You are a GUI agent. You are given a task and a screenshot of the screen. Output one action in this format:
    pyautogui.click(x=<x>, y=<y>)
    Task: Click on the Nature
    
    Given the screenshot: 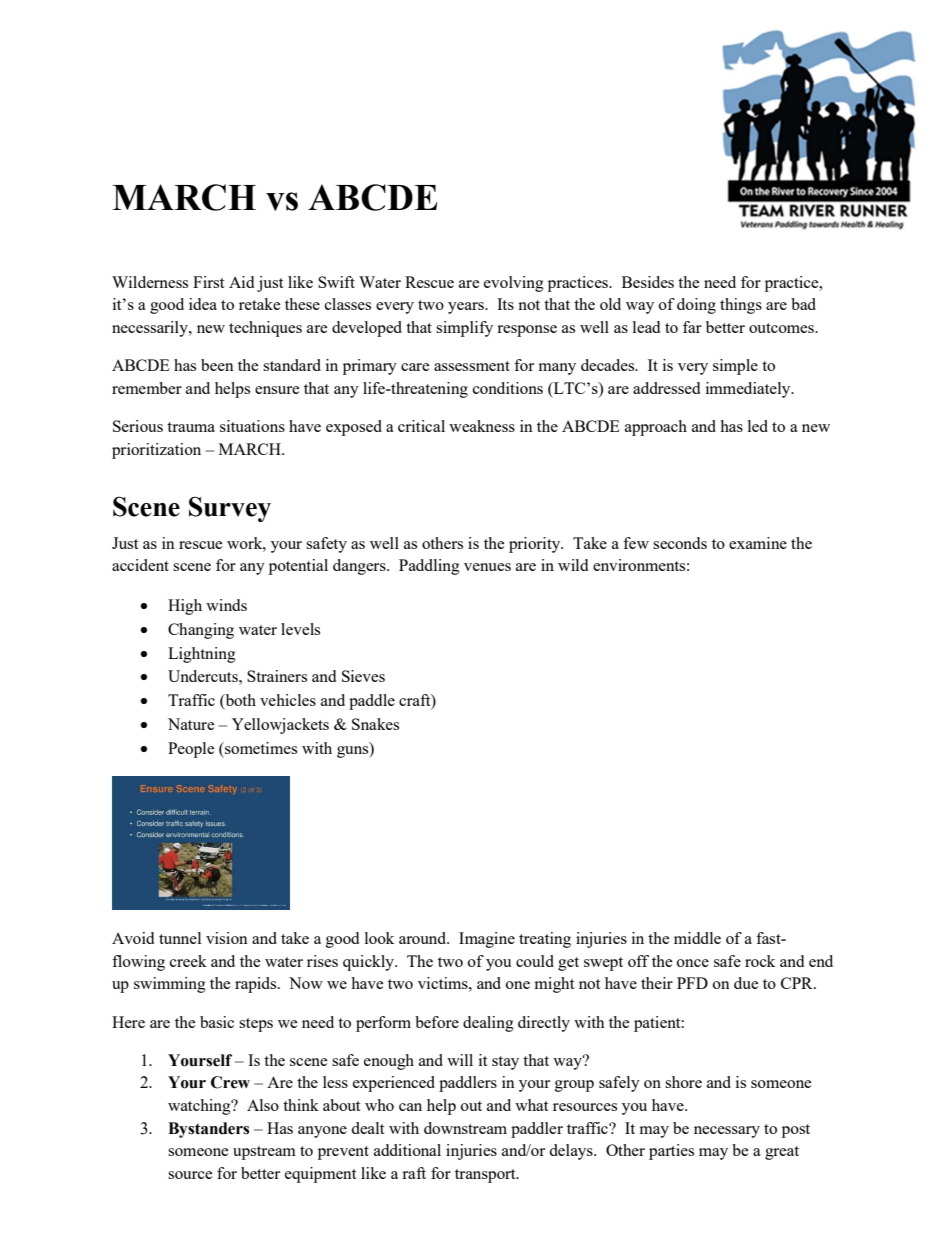 What is the action you would take?
    pyautogui.click(x=191, y=724)
